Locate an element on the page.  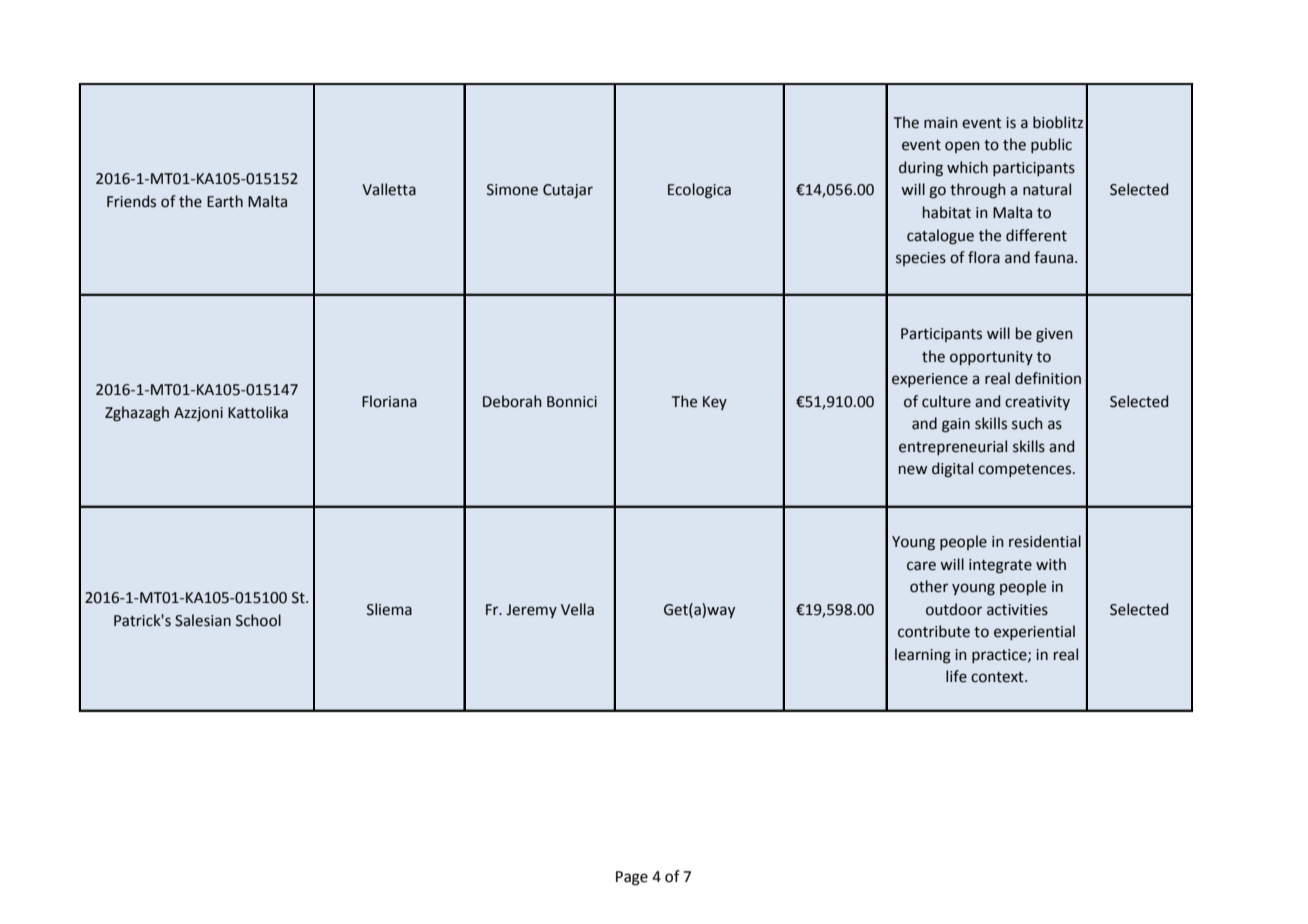
Page is located at coordinates (632, 878).
